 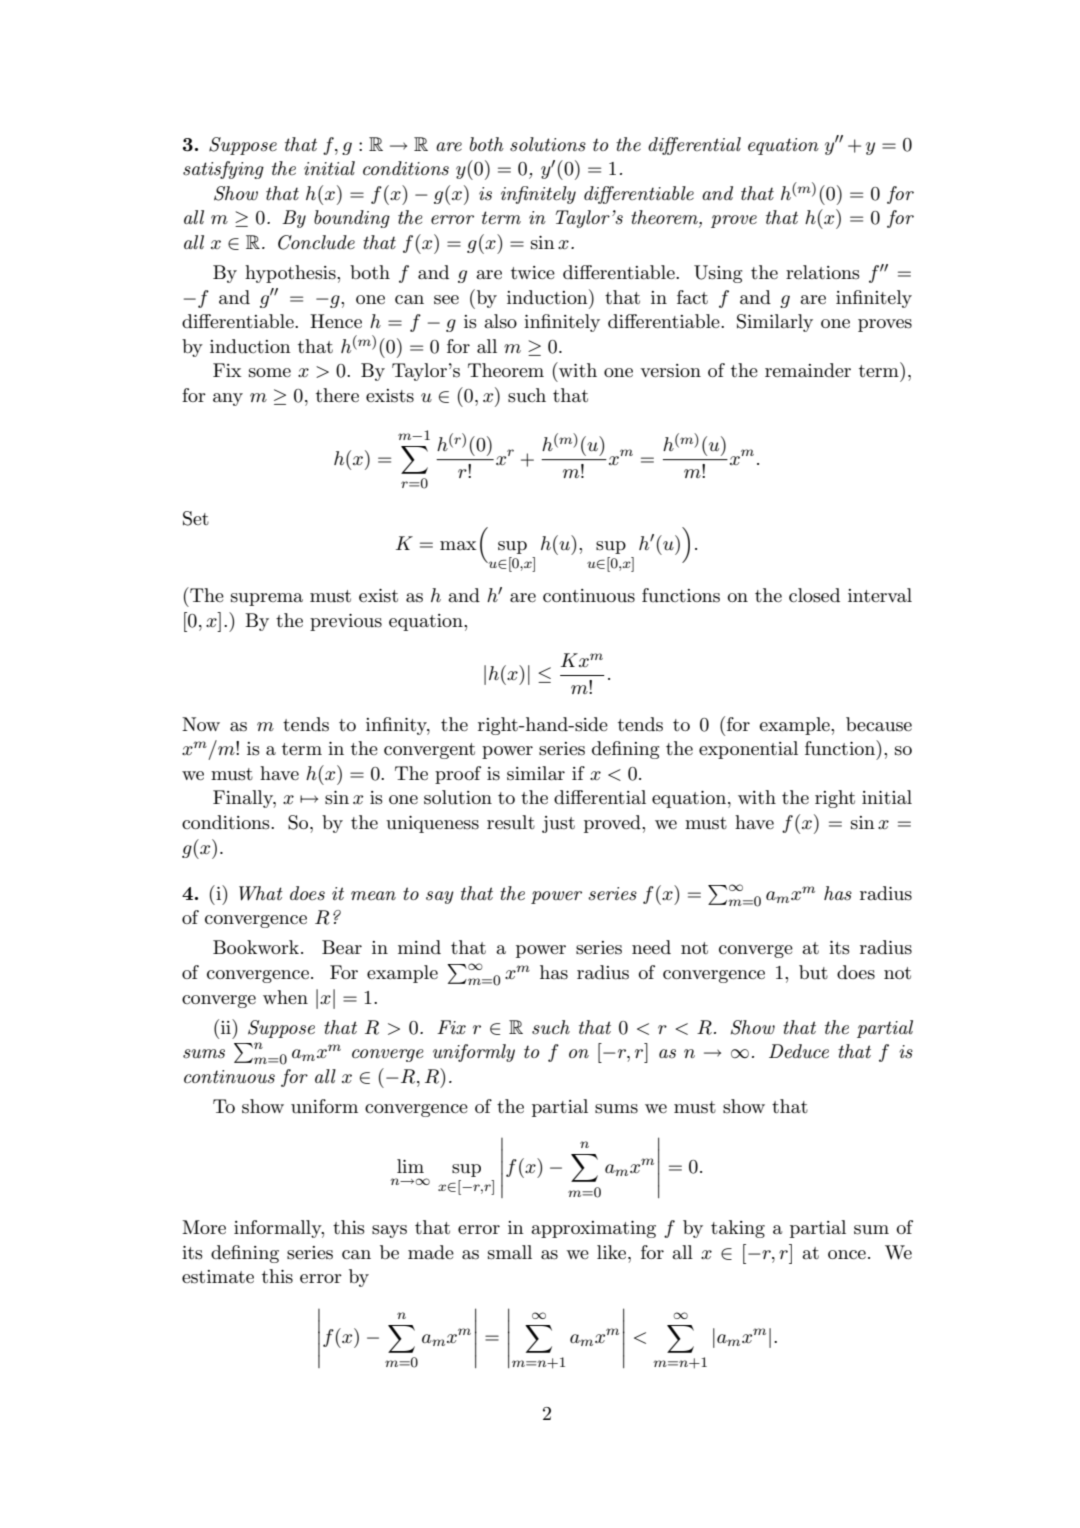 I want to click on small, so click(x=510, y=1252).
